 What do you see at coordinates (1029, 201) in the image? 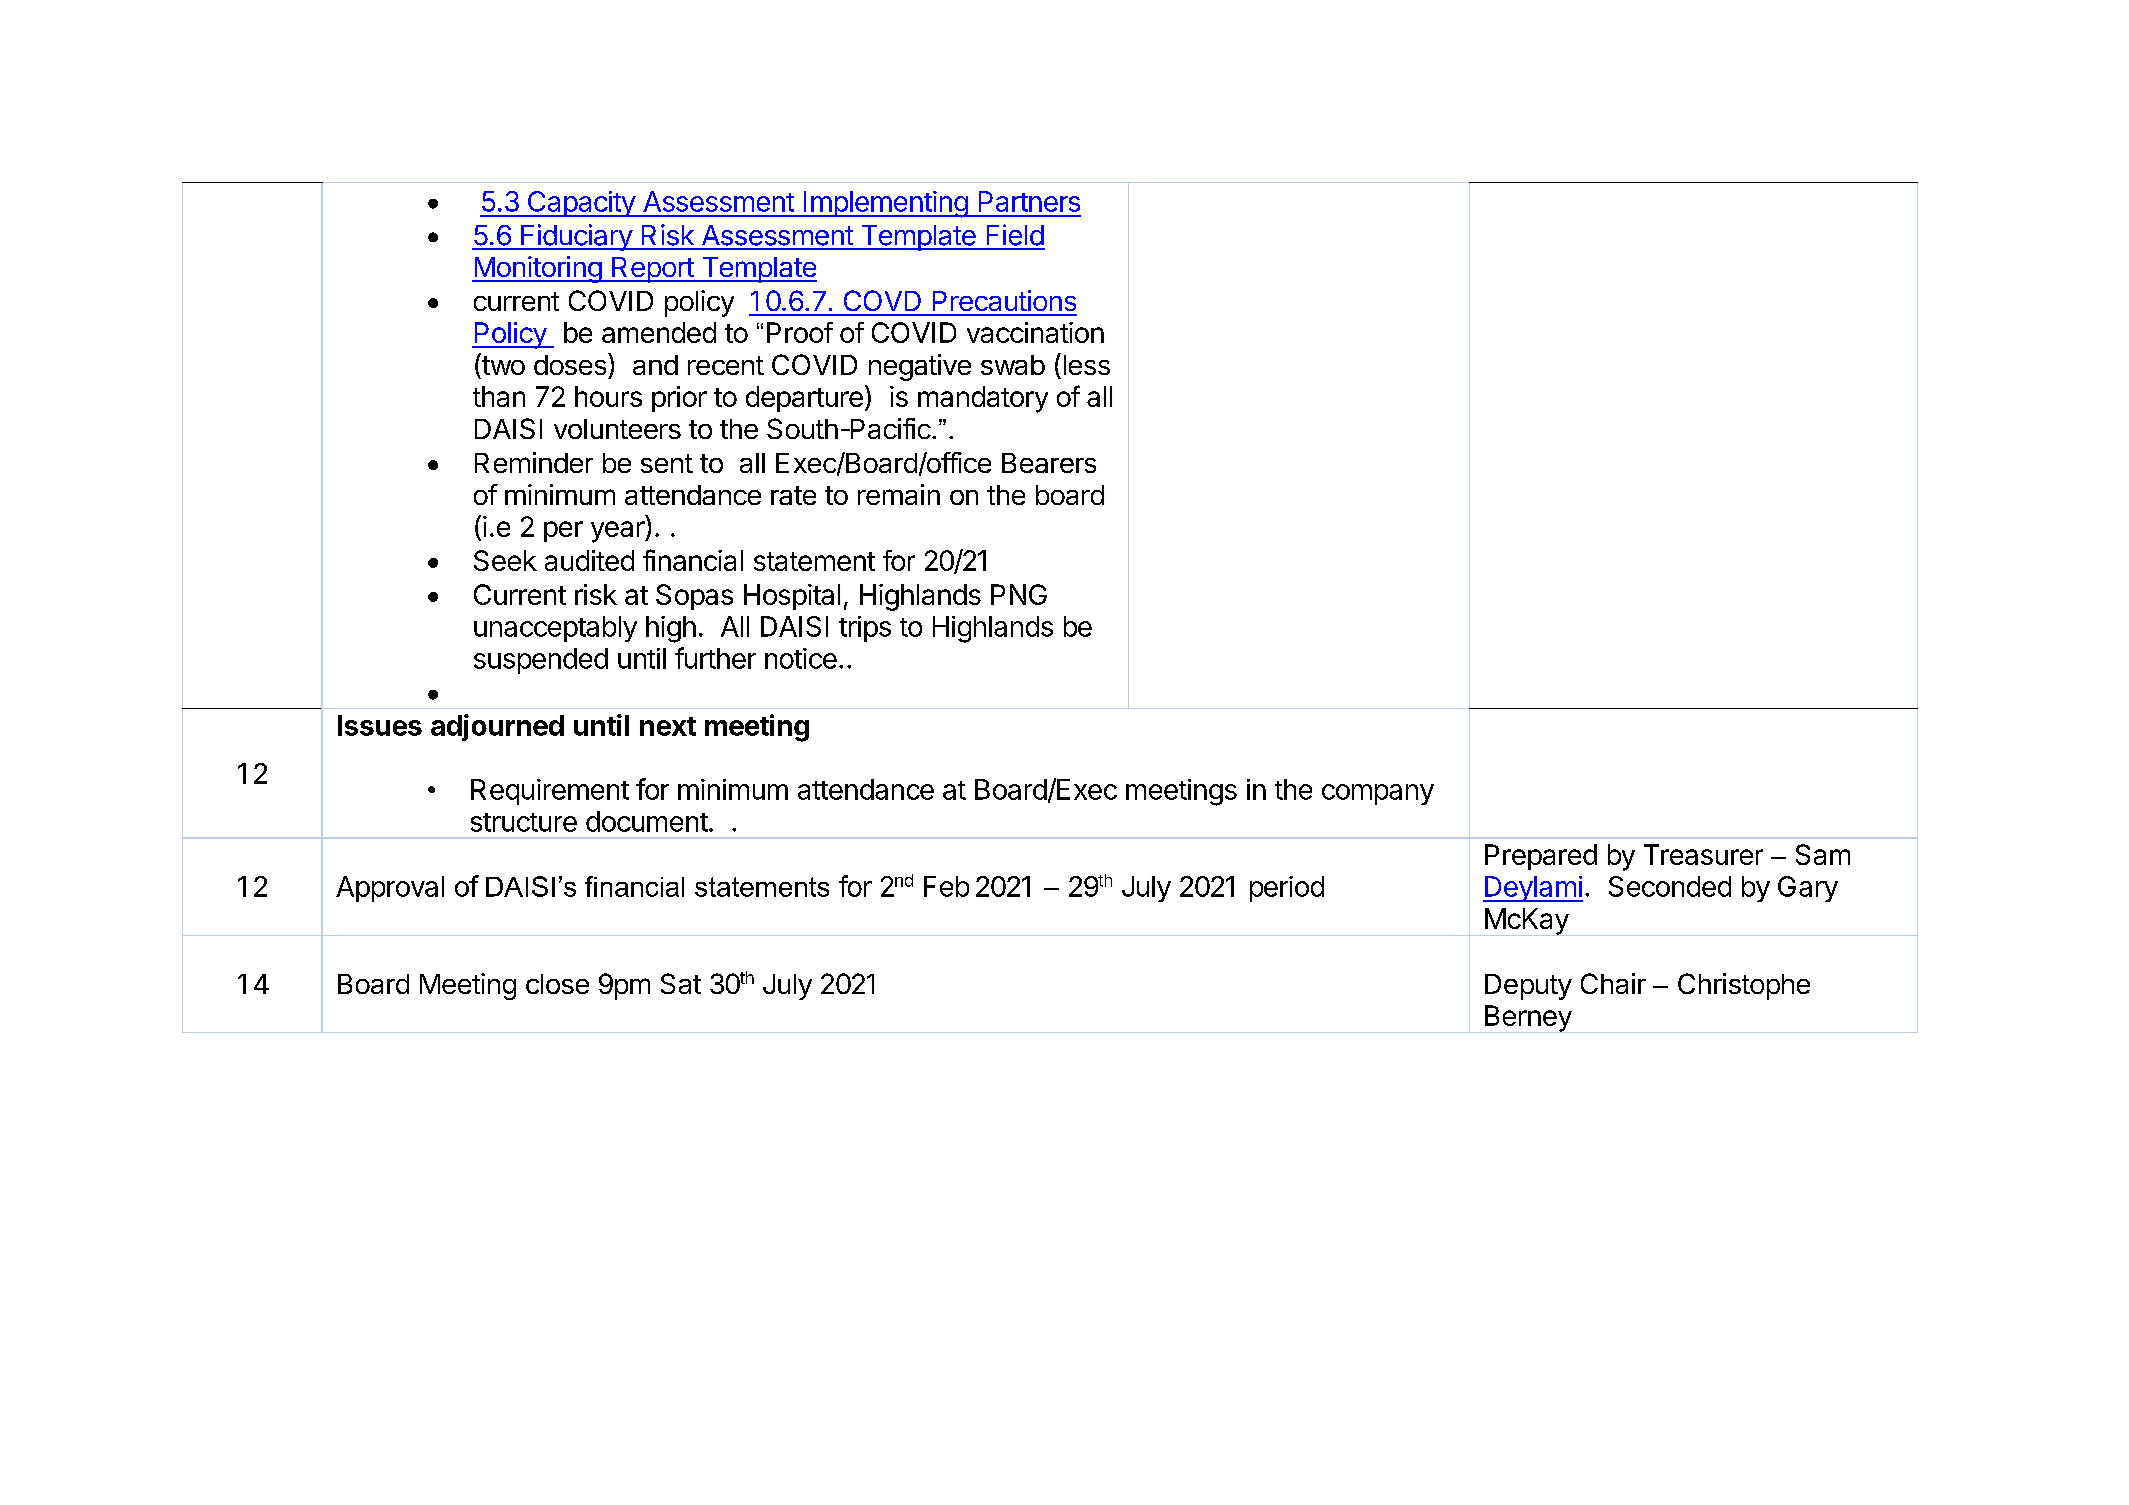
I see `Partners` at bounding box center [1029, 201].
